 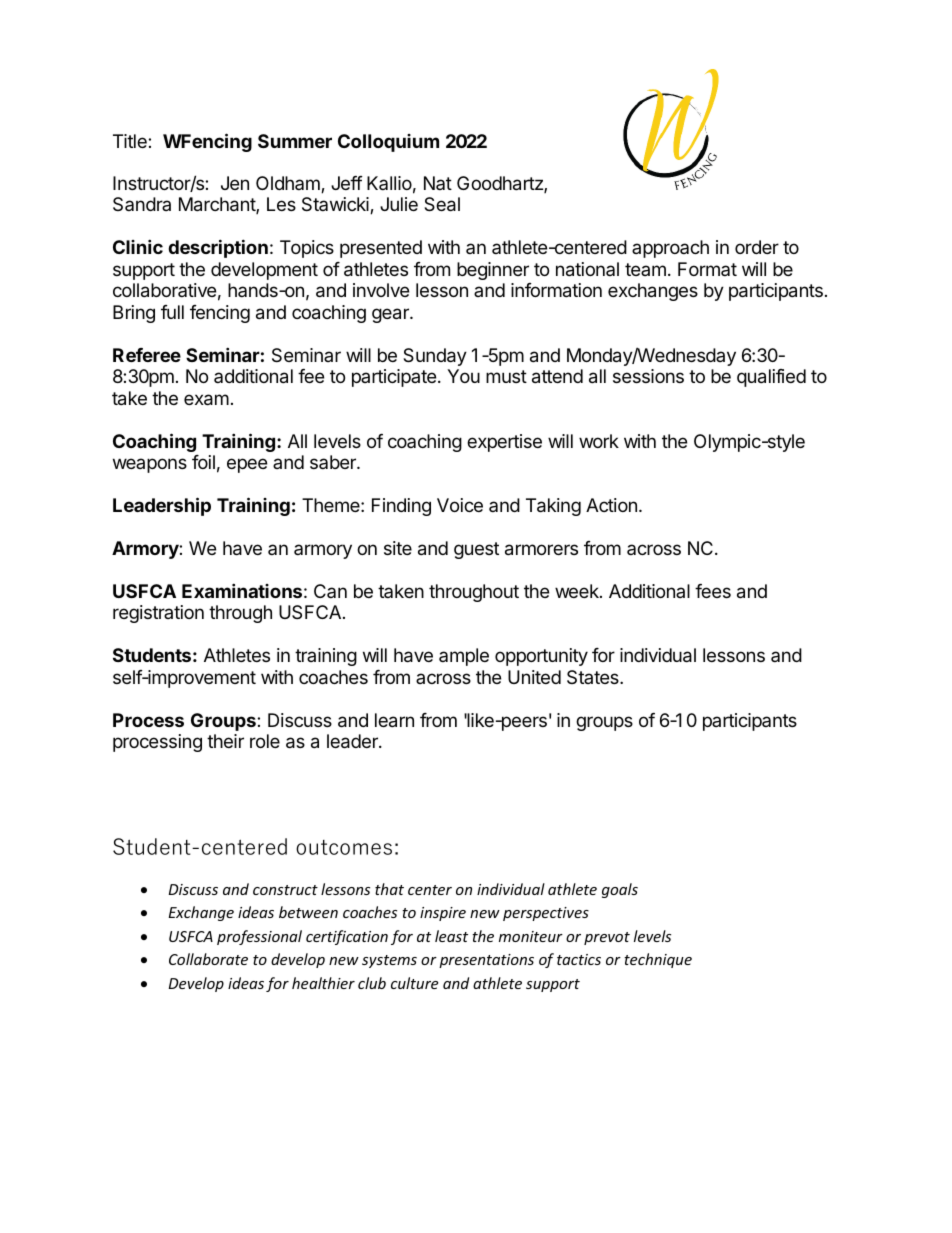 I want to click on Seal, so click(x=442, y=204).
